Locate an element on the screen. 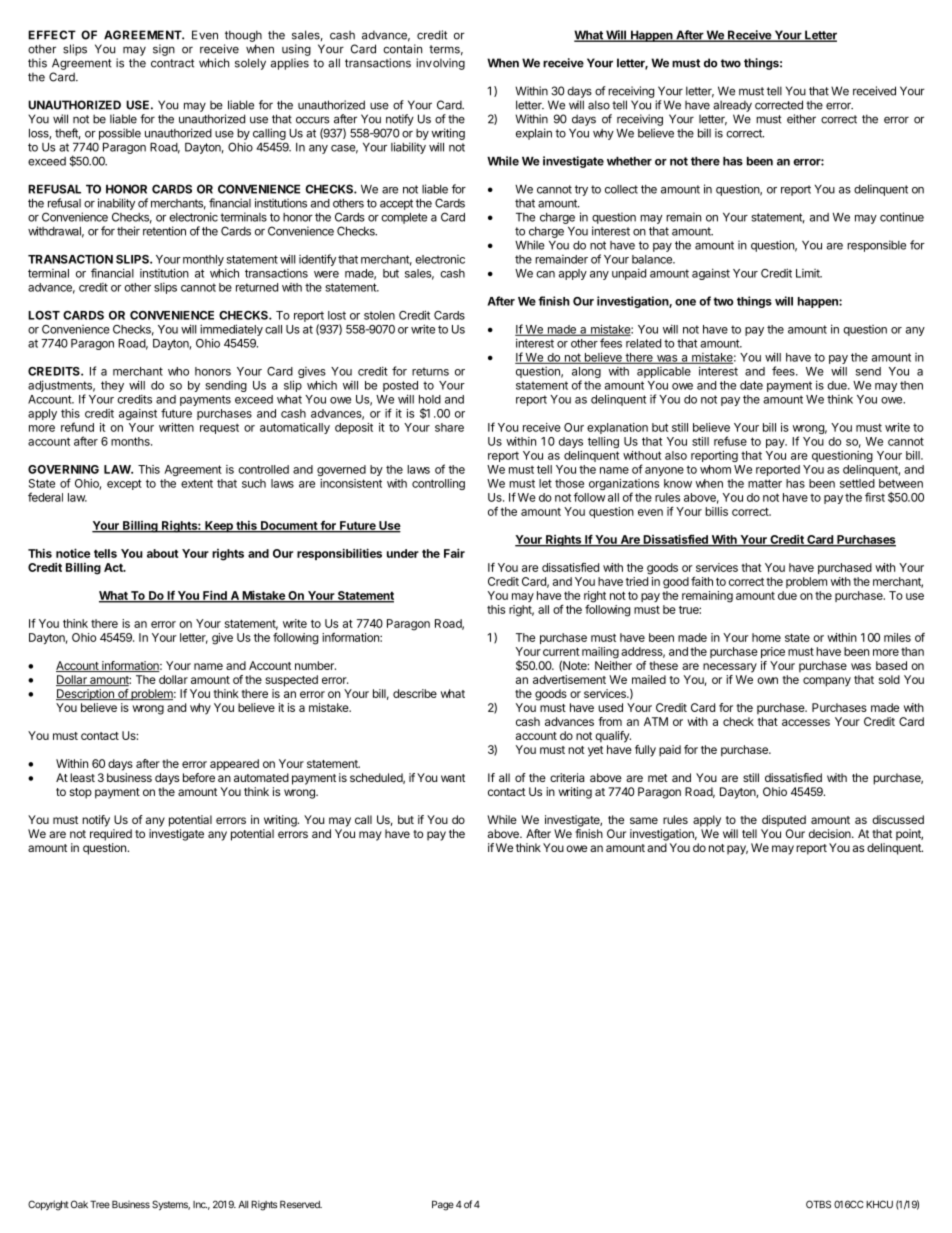  Tree is located at coordinates (100, 1204).
